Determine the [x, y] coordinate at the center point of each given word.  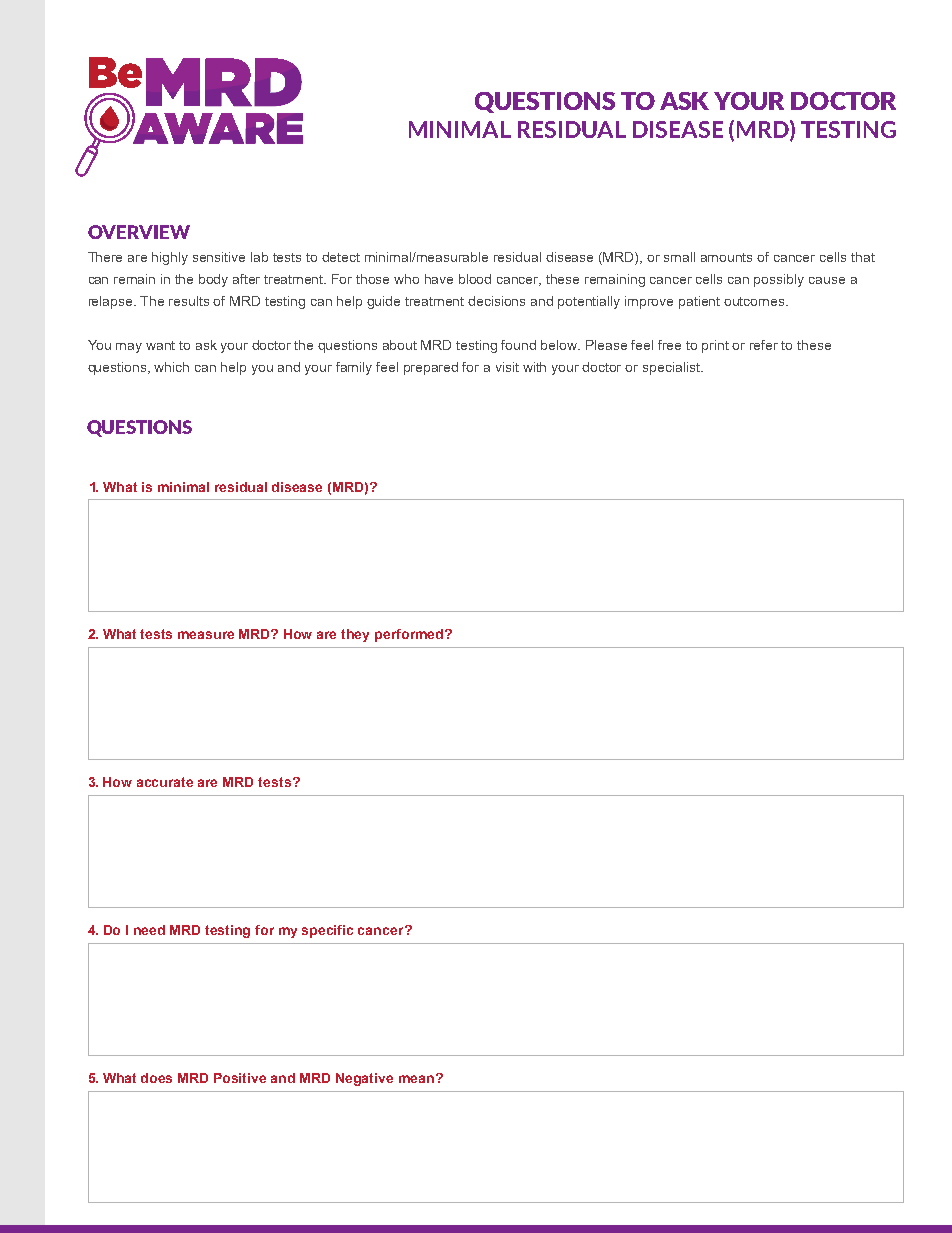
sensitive [219, 257]
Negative [364, 1079]
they [355, 635]
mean [416, 1079]
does [156, 1078]
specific [327, 931]
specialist [672, 368]
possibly [779, 280]
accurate [165, 782]
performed [410, 635]
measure [206, 635]
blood [475, 279]
